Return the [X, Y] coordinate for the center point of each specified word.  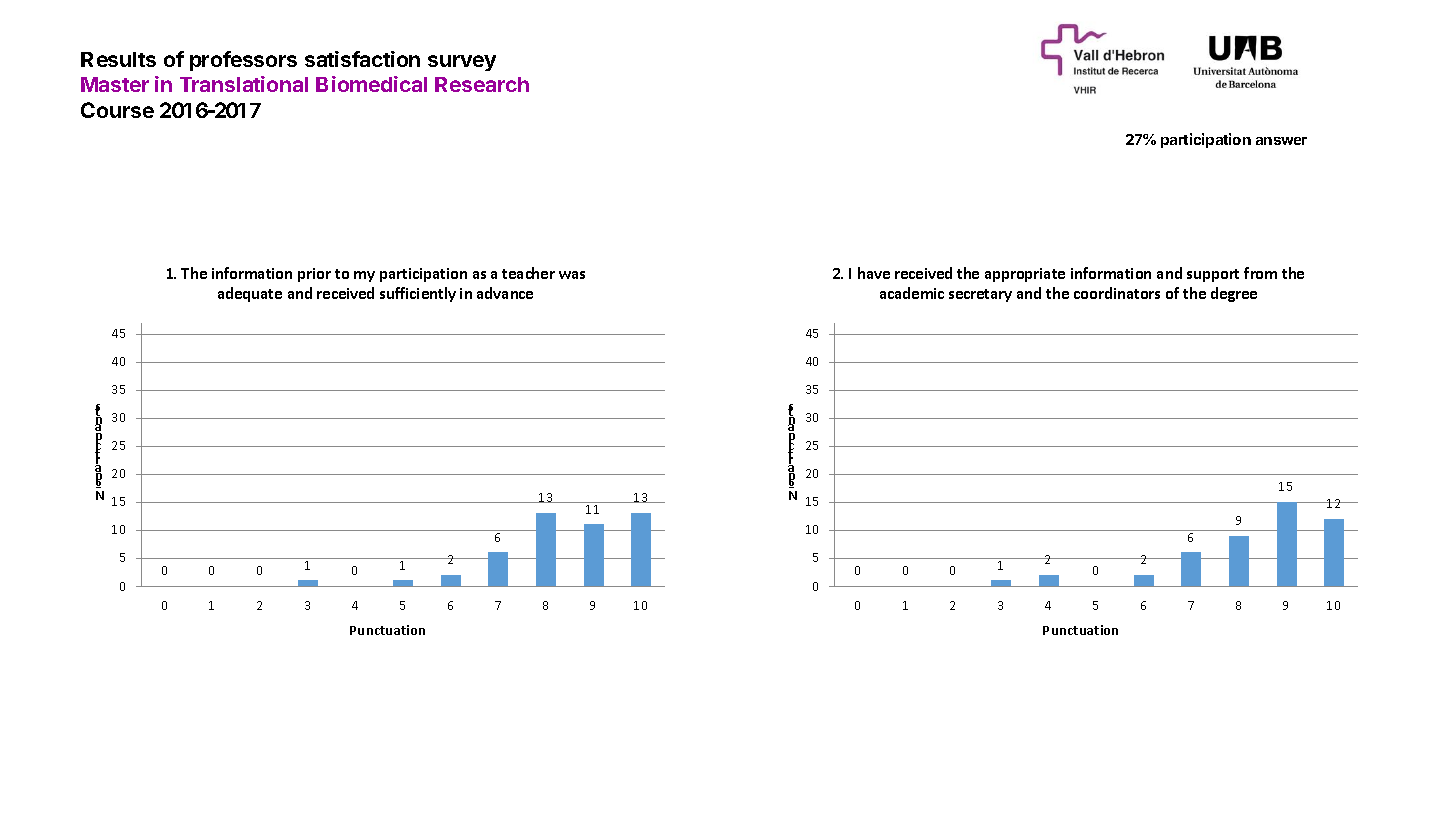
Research [482, 84]
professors [243, 61]
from [1260, 273]
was [572, 275]
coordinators [1117, 293]
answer [1281, 141]
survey [462, 63]
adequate [250, 294]
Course [117, 110]
